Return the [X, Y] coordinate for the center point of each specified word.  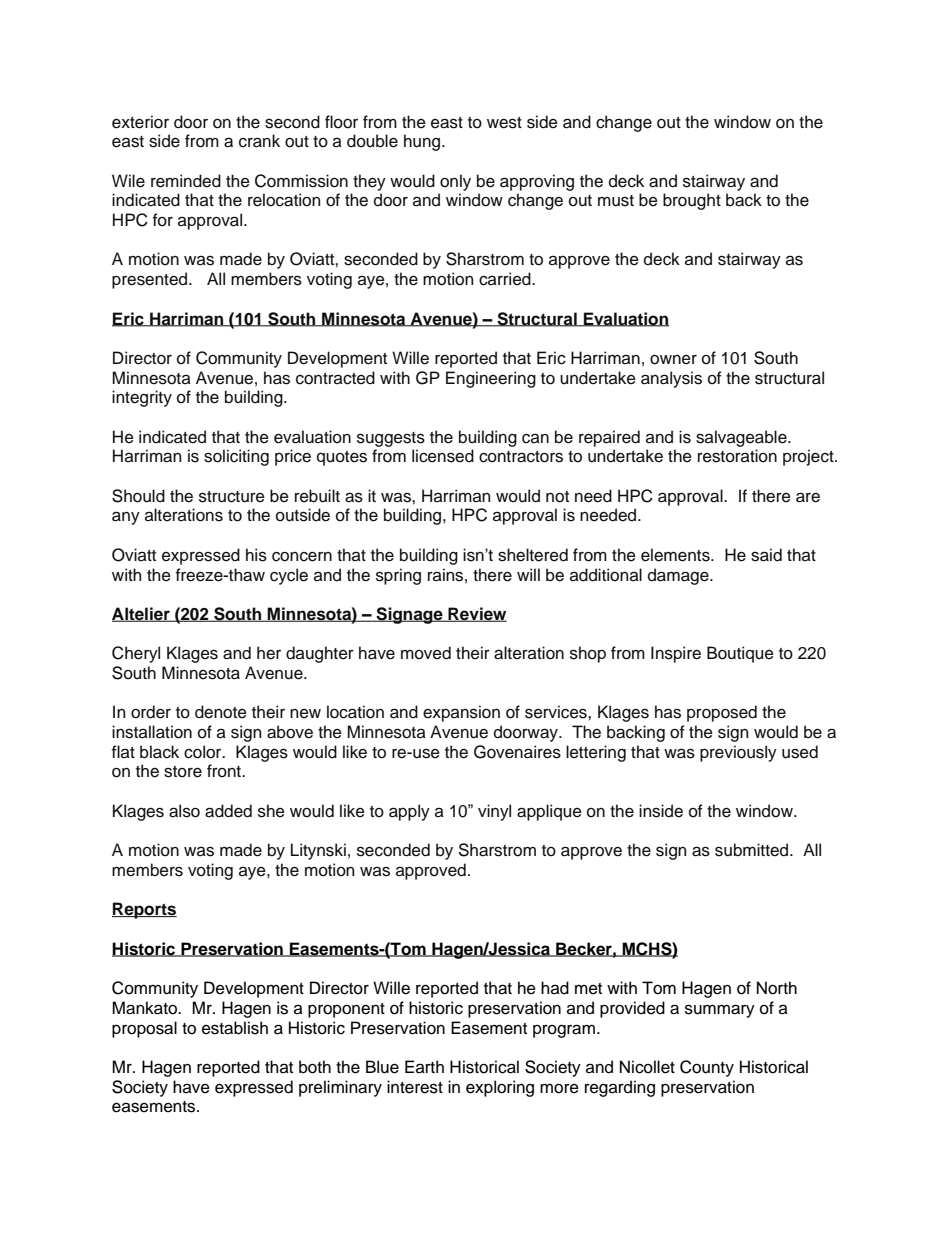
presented [151, 280]
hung [423, 142]
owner [673, 360]
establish [235, 1028]
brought [692, 201]
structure [232, 497]
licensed [443, 456]
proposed [722, 713]
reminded [186, 181]
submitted [753, 850]
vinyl [494, 812]
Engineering [491, 379]
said [766, 555]
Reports [144, 910]
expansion [461, 713]
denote [221, 712]
